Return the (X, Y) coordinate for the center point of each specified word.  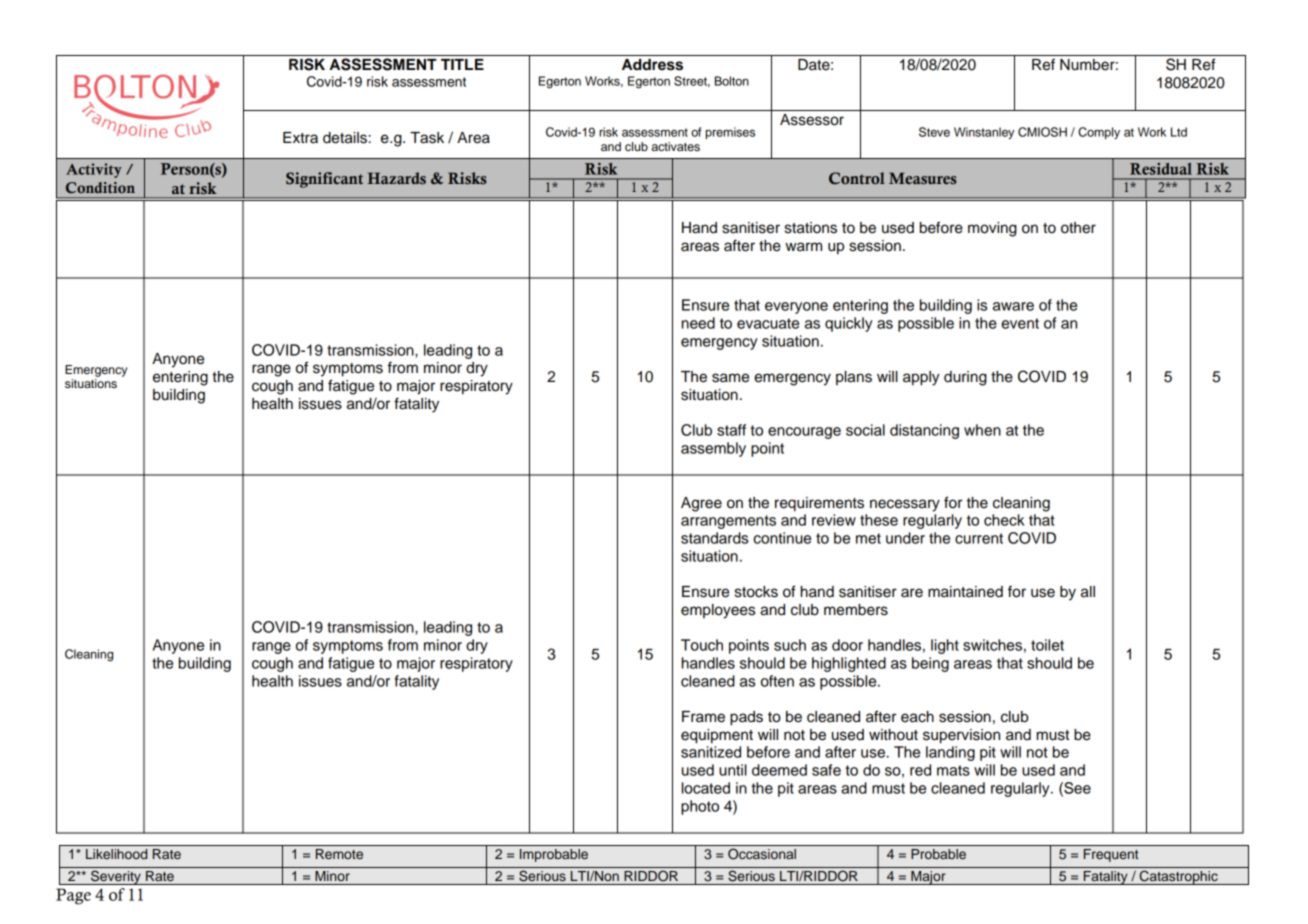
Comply (1099, 133)
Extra (300, 138)
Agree (701, 504)
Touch (702, 645)
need (698, 323)
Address (652, 65)
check (1004, 520)
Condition (100, 187)
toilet (1047, 645)
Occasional (762, 854)
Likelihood (116, 854)
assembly (713, 449)
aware (1013, 306)
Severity (116, 877)
